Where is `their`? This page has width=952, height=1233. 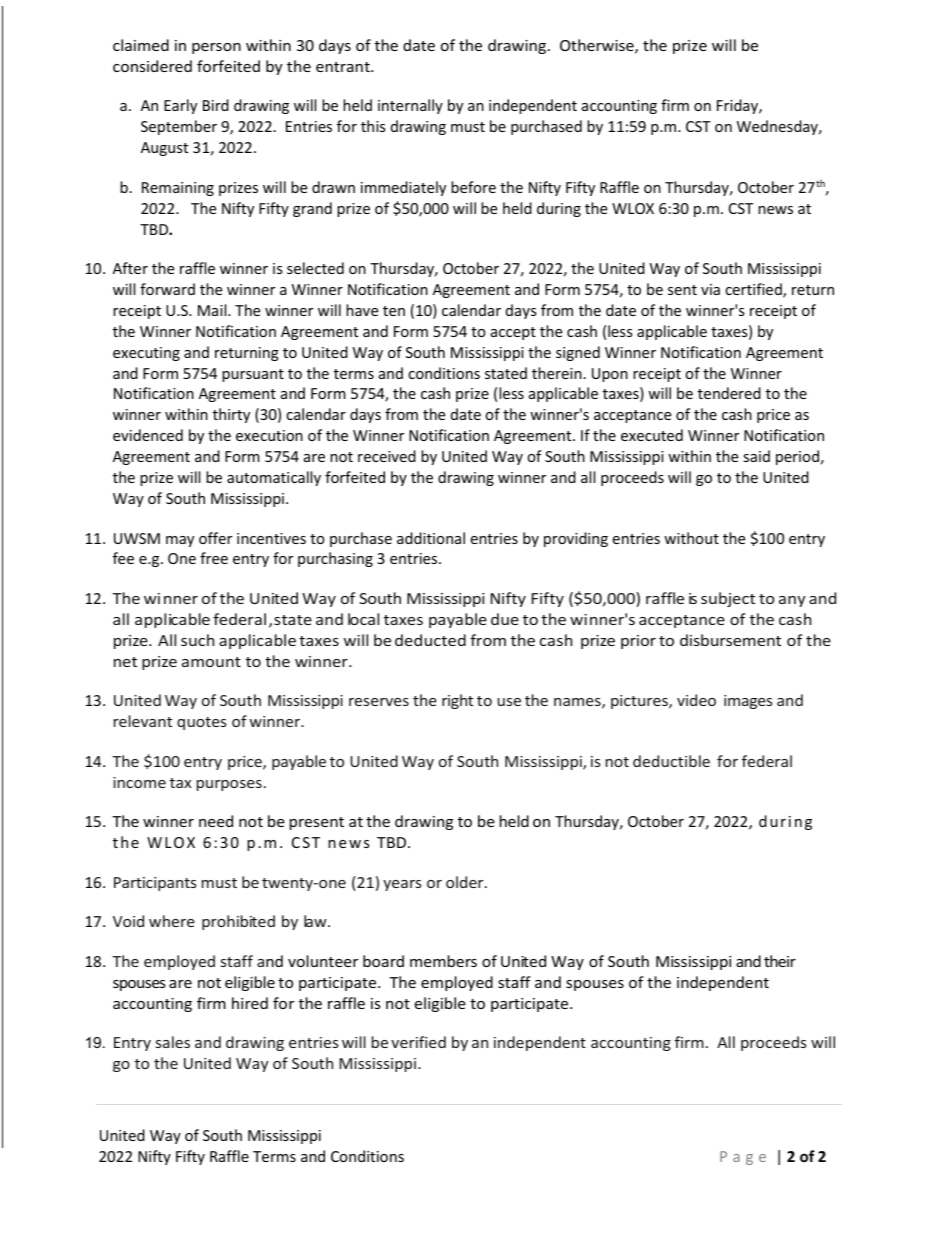
their is located at coordinates (780, 961).
